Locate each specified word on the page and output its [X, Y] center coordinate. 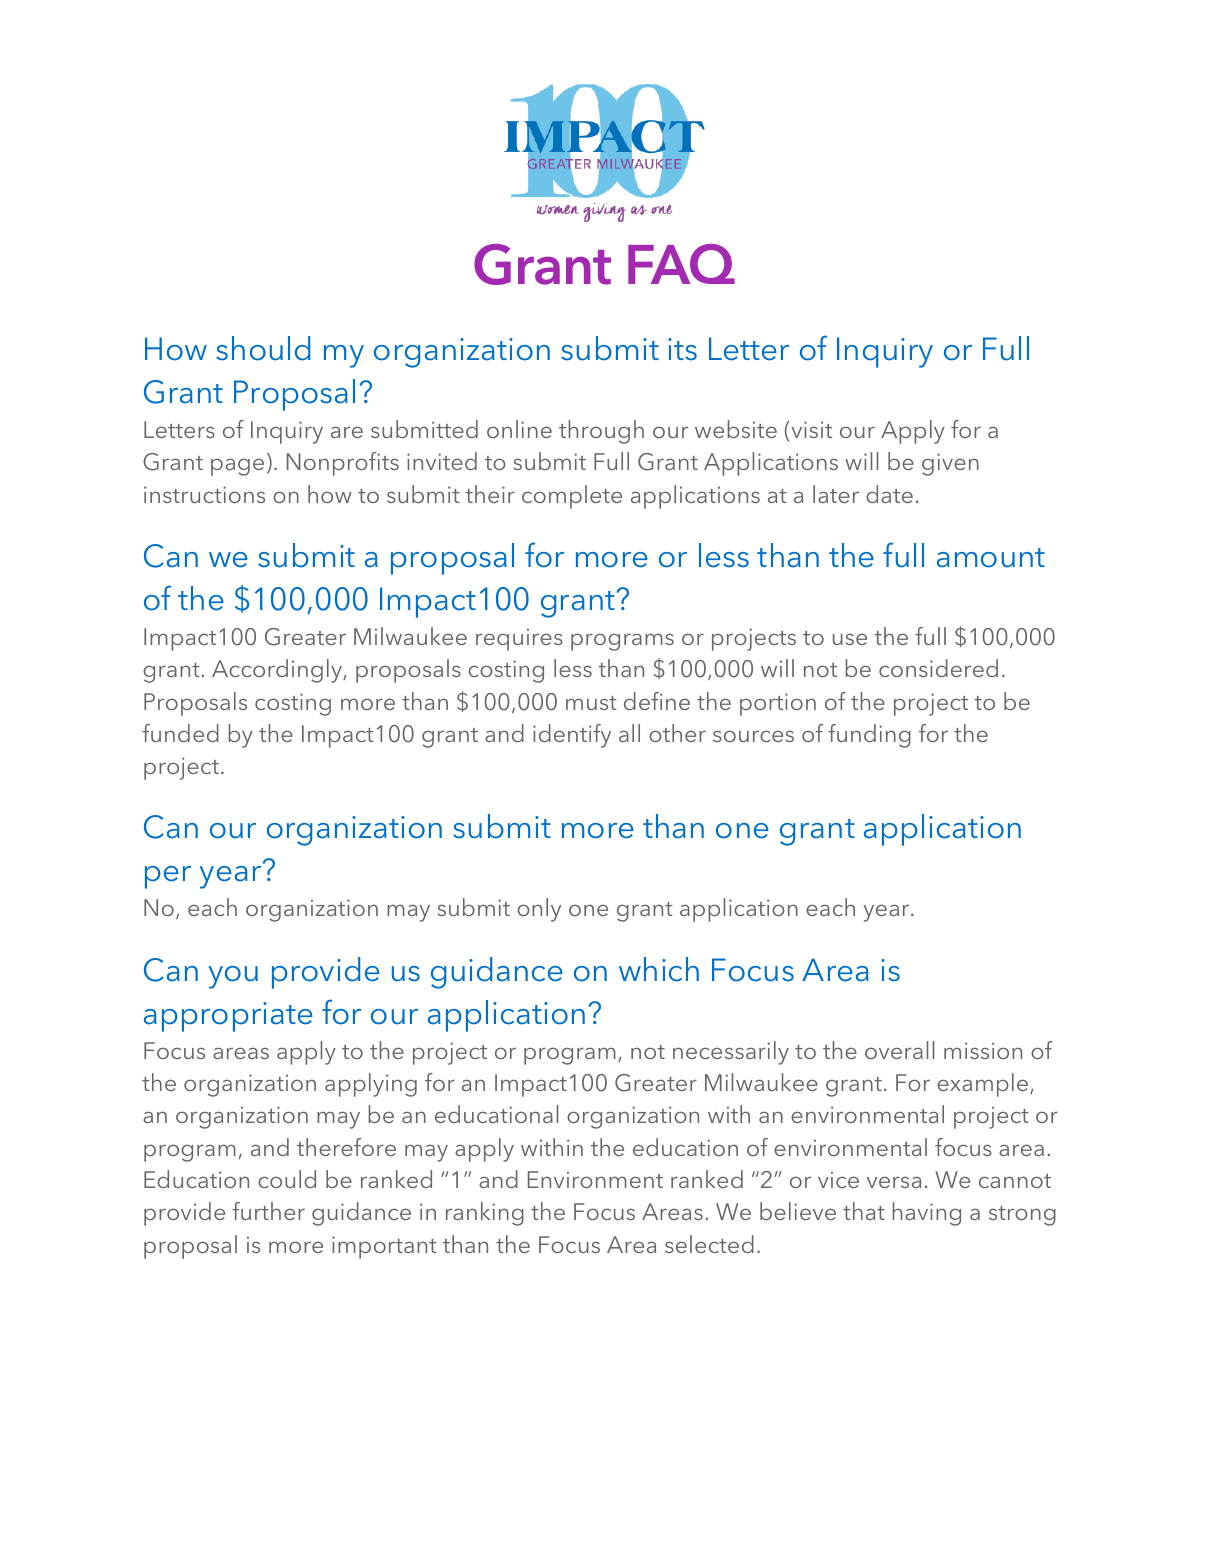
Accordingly [278, 671]
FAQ [681, 264]
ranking [485, 1214]
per [168, 877]
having [926, 1214]
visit [811, 429]
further [268, 1211]
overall [899, 1050]
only [539, 910]
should [263, 348]
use [850, 639]
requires [519, 640]
